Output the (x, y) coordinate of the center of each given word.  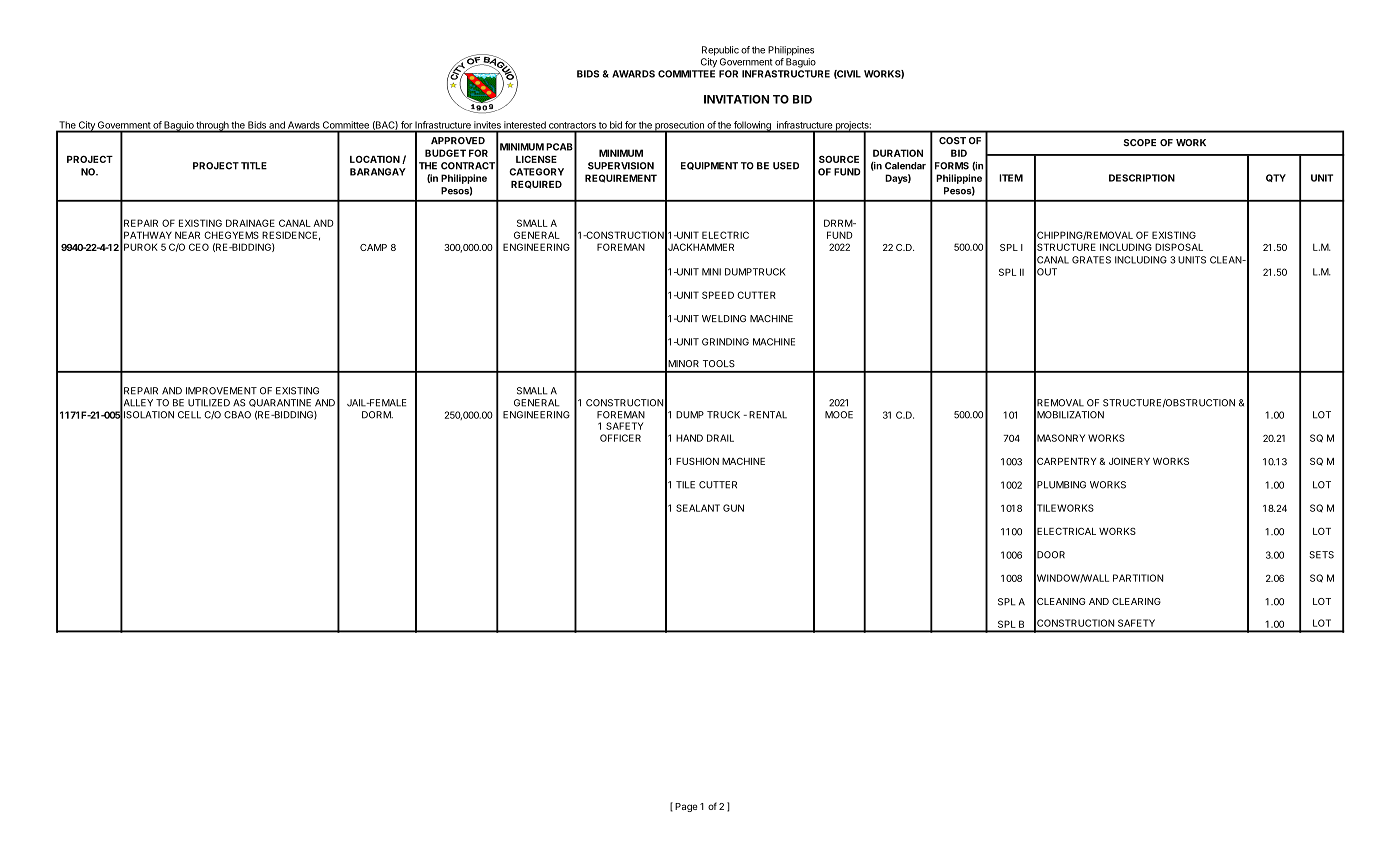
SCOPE (1139, 143)
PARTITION (1138, 578)
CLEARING (1136, 601)
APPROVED (458, 140)
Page (686, 807)
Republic (720, 51)
